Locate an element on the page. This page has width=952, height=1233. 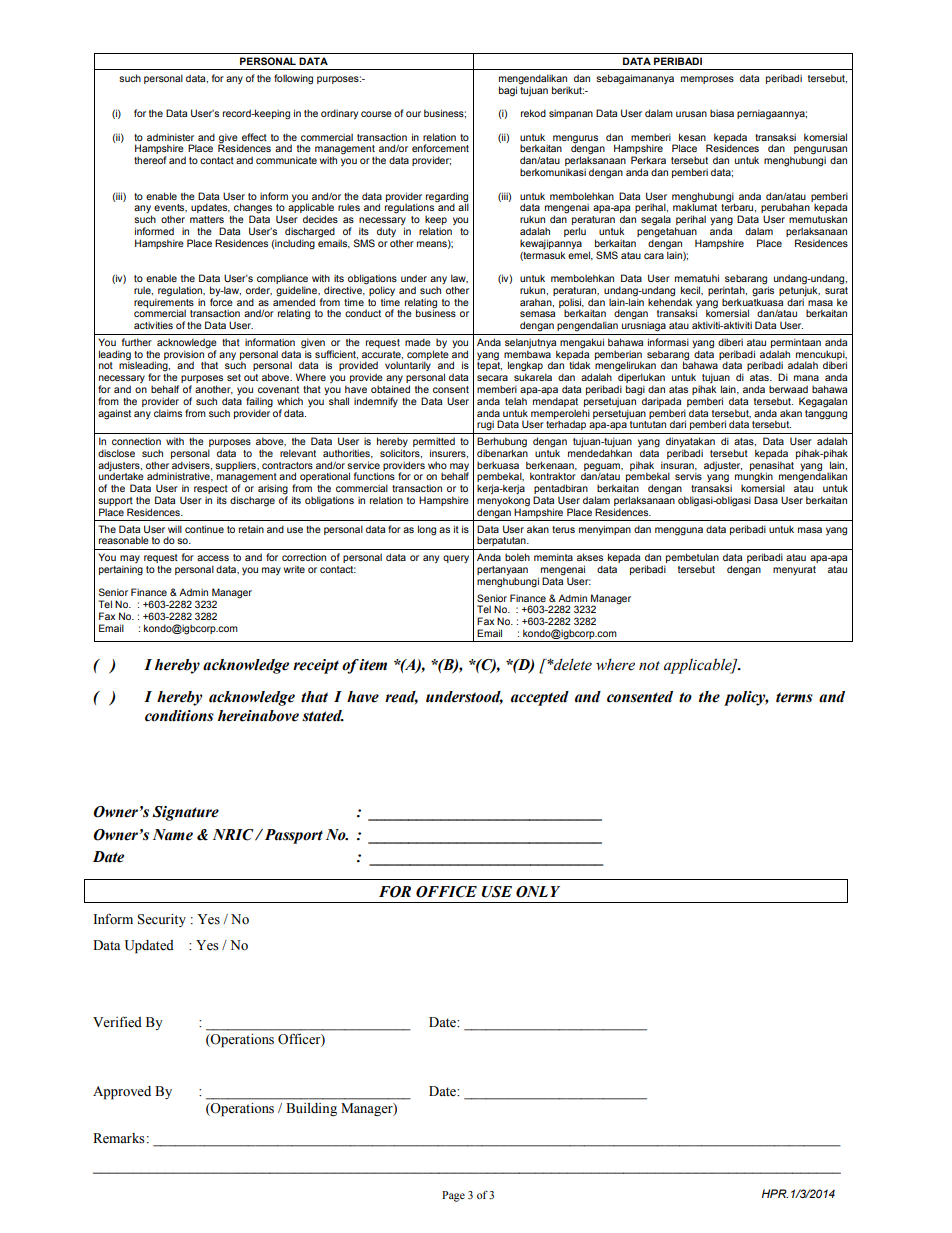
who is located at coordinates (437, 465).
